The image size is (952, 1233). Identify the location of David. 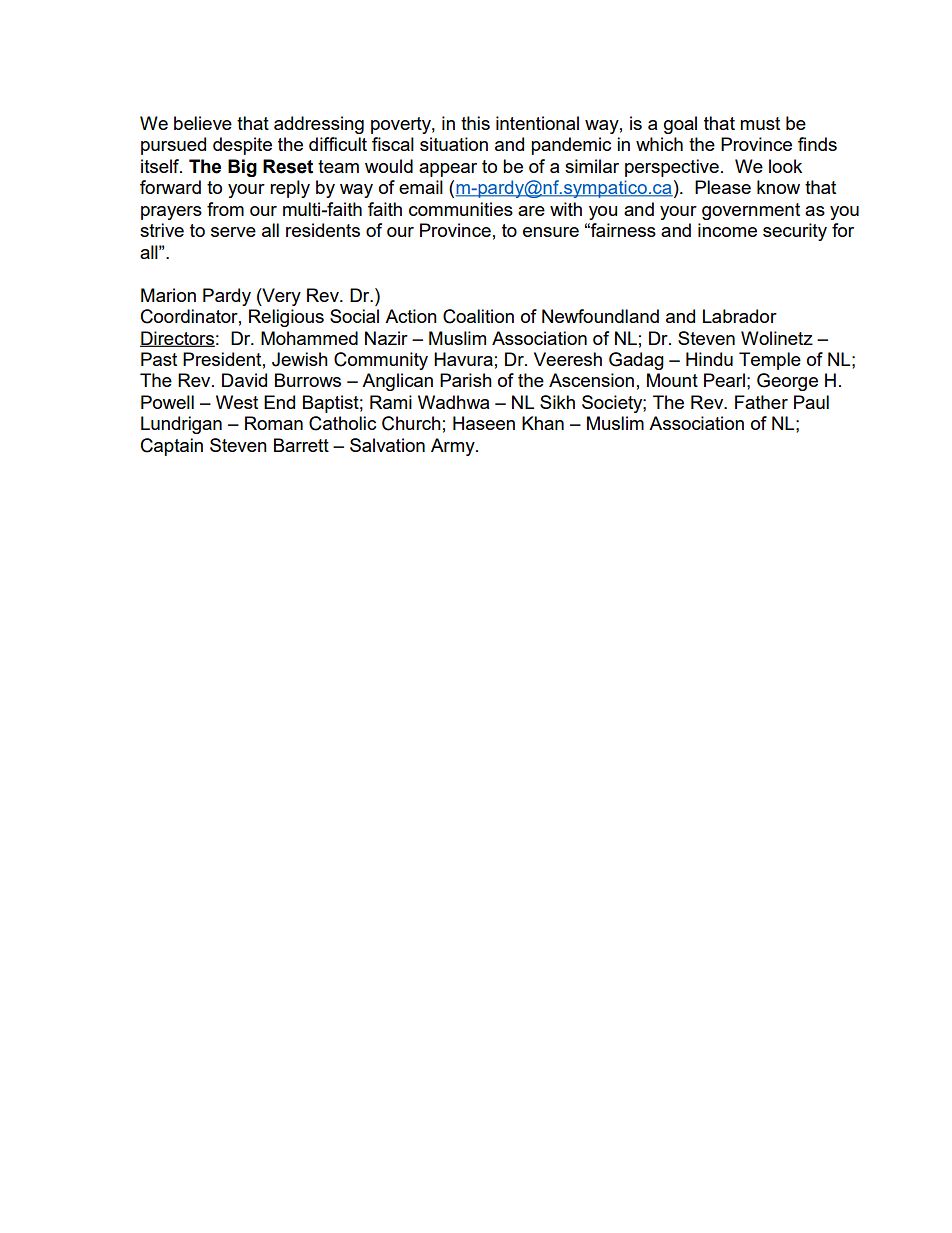
(244, 380).
